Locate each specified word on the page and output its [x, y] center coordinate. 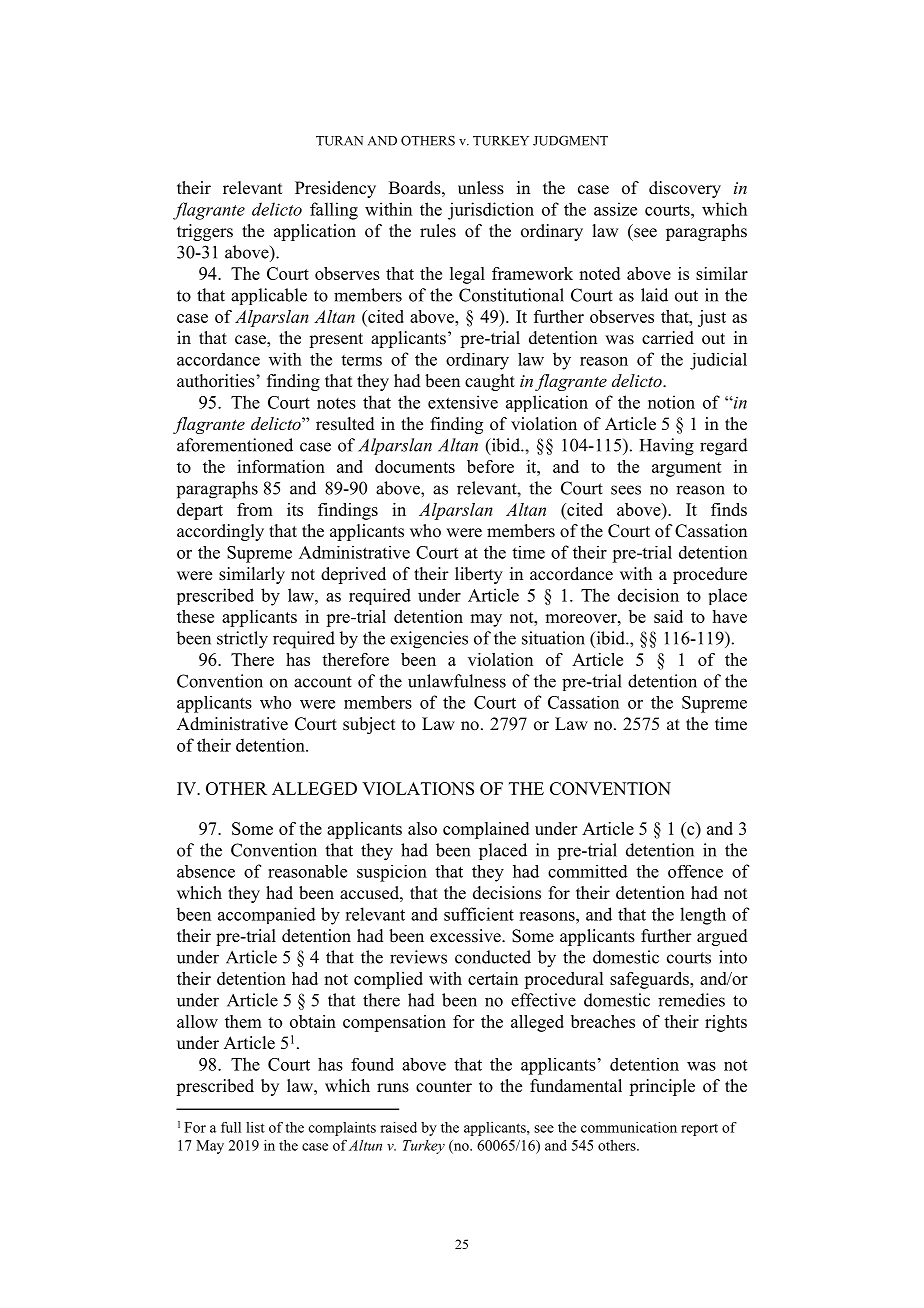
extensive [463, 402]
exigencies [429, 640]
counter [444, 1087]
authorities [217, 381]
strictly [242, 640]
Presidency [335, 189]
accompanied [267, 915]
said [668, 616]
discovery [685, 189]
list [255, 1127]
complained [486, 830]
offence [695, 871]
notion [671, 402]
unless [481, 188]
